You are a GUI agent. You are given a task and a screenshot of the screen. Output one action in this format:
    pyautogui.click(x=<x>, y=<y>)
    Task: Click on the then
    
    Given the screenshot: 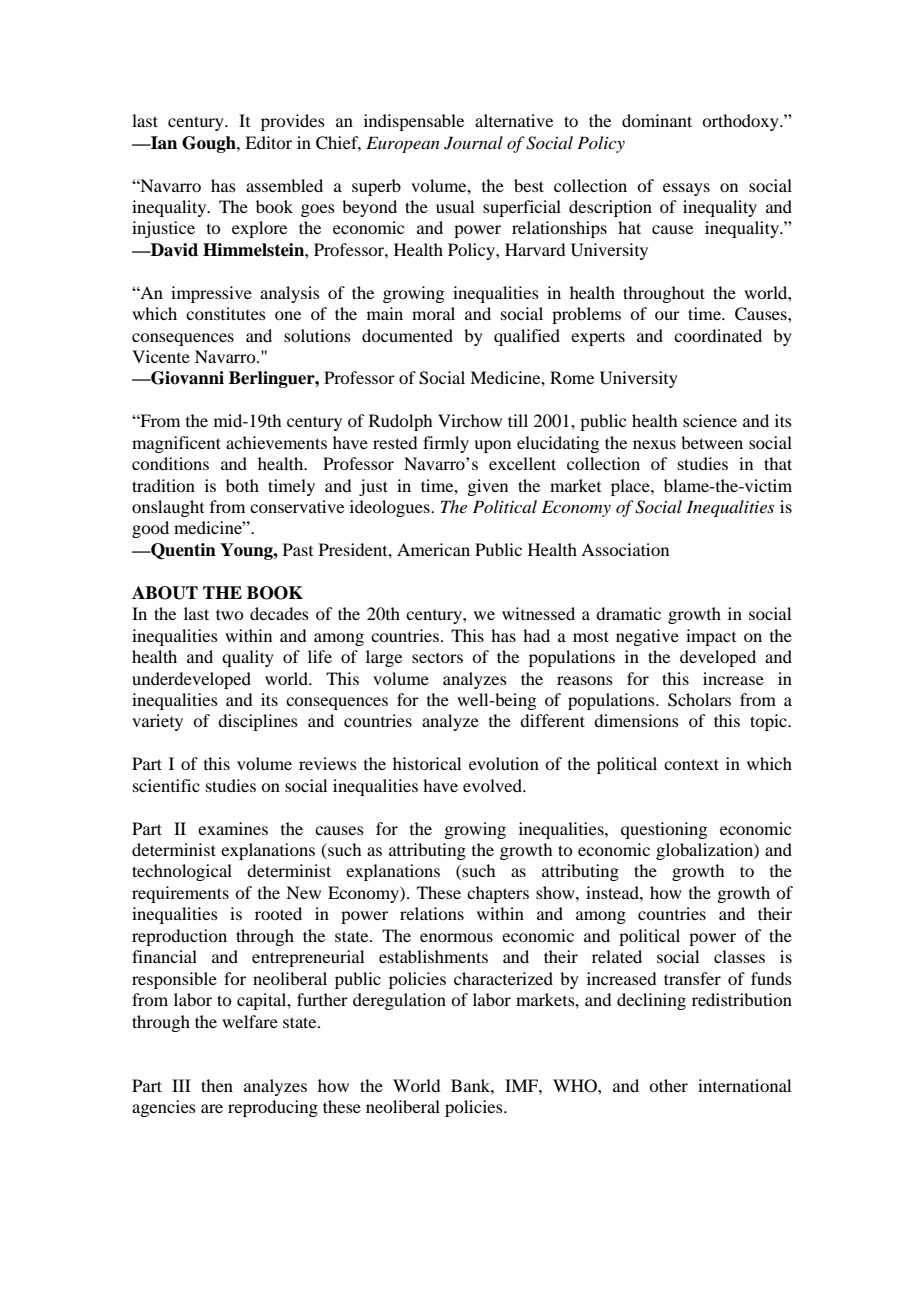 What is the action you would take?
    pyautogui.click(x=217, y=1085)
